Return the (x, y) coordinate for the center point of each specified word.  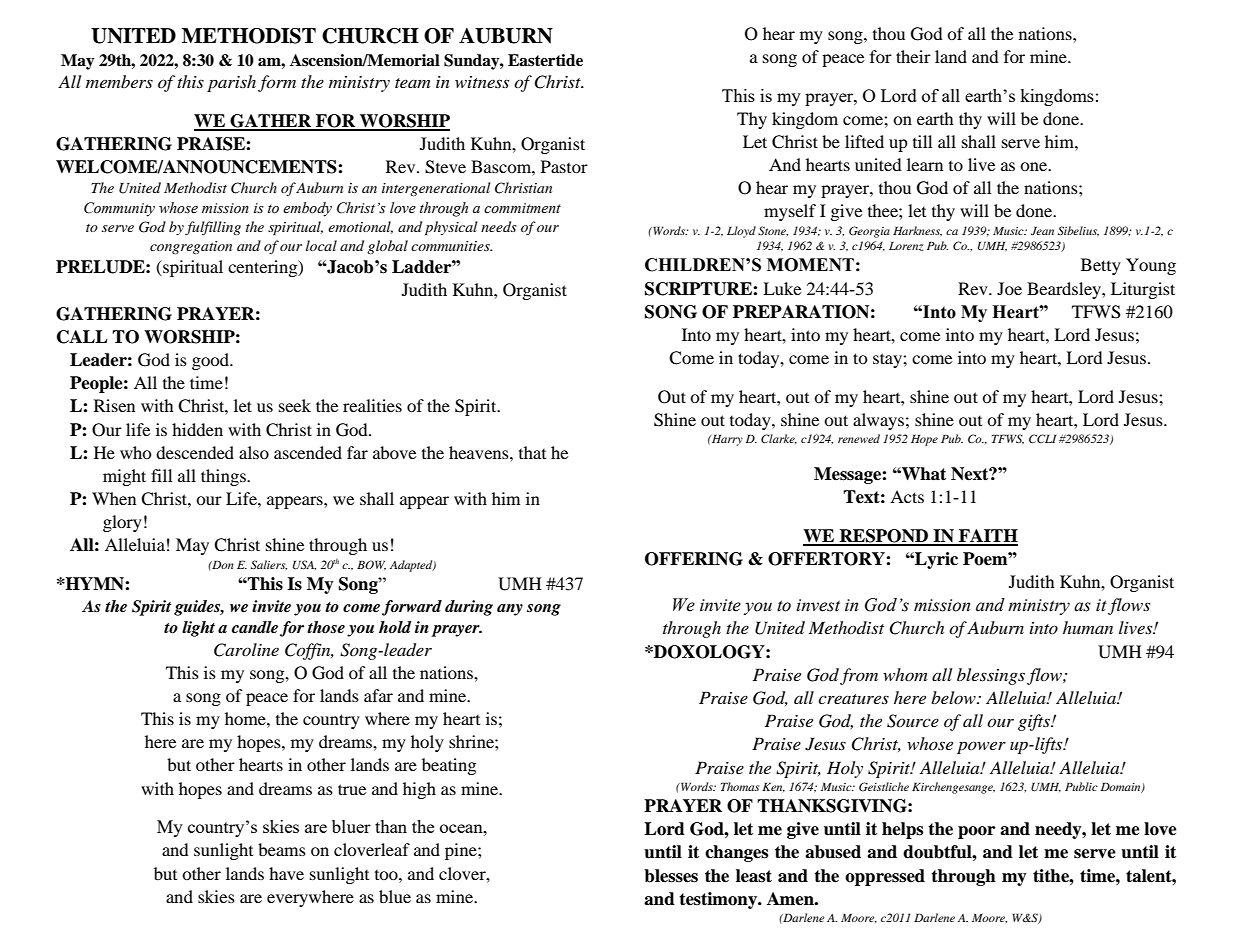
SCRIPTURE (699, 289)
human (1088, 627)
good (212, 361)
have (286, 873)
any (510, 610)
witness (482, 82)
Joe (1009, 288)
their (913, 56)
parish (231, 83)
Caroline (246, 650)
